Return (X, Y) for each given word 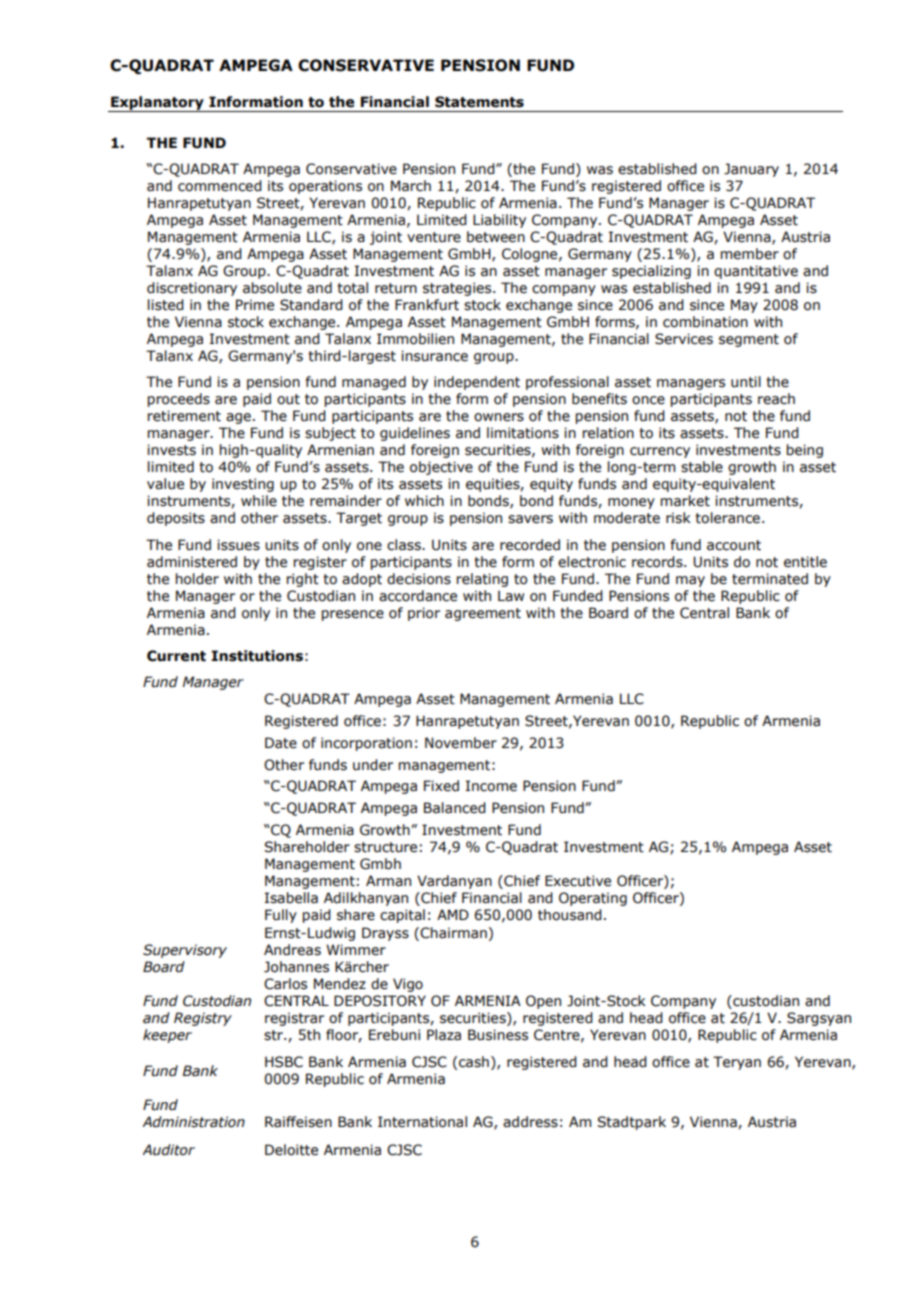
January (751, 170)
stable (702, 467)
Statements (479, 102)
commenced (220, 186)
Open (543, 1002)
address (530, 1122)
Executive (578, 881)
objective (441, 468)
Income (491, 786)
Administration (194, 1122)
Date (281, 743)
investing (243, 485)
